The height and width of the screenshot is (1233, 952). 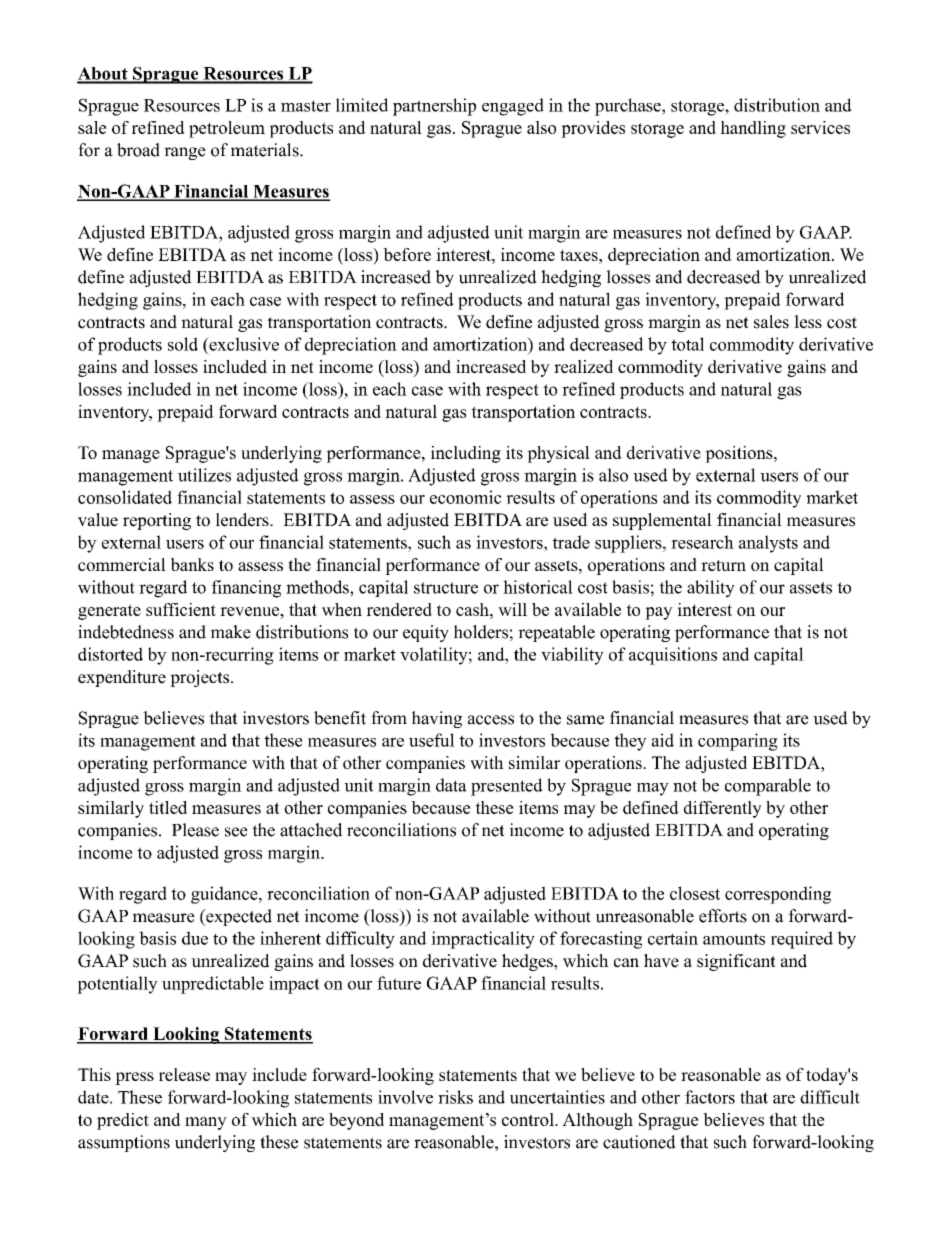 What do you see at coordinates (206, 1123) in the screenshot?
I see `many` at bounding box center [206, 1123].
